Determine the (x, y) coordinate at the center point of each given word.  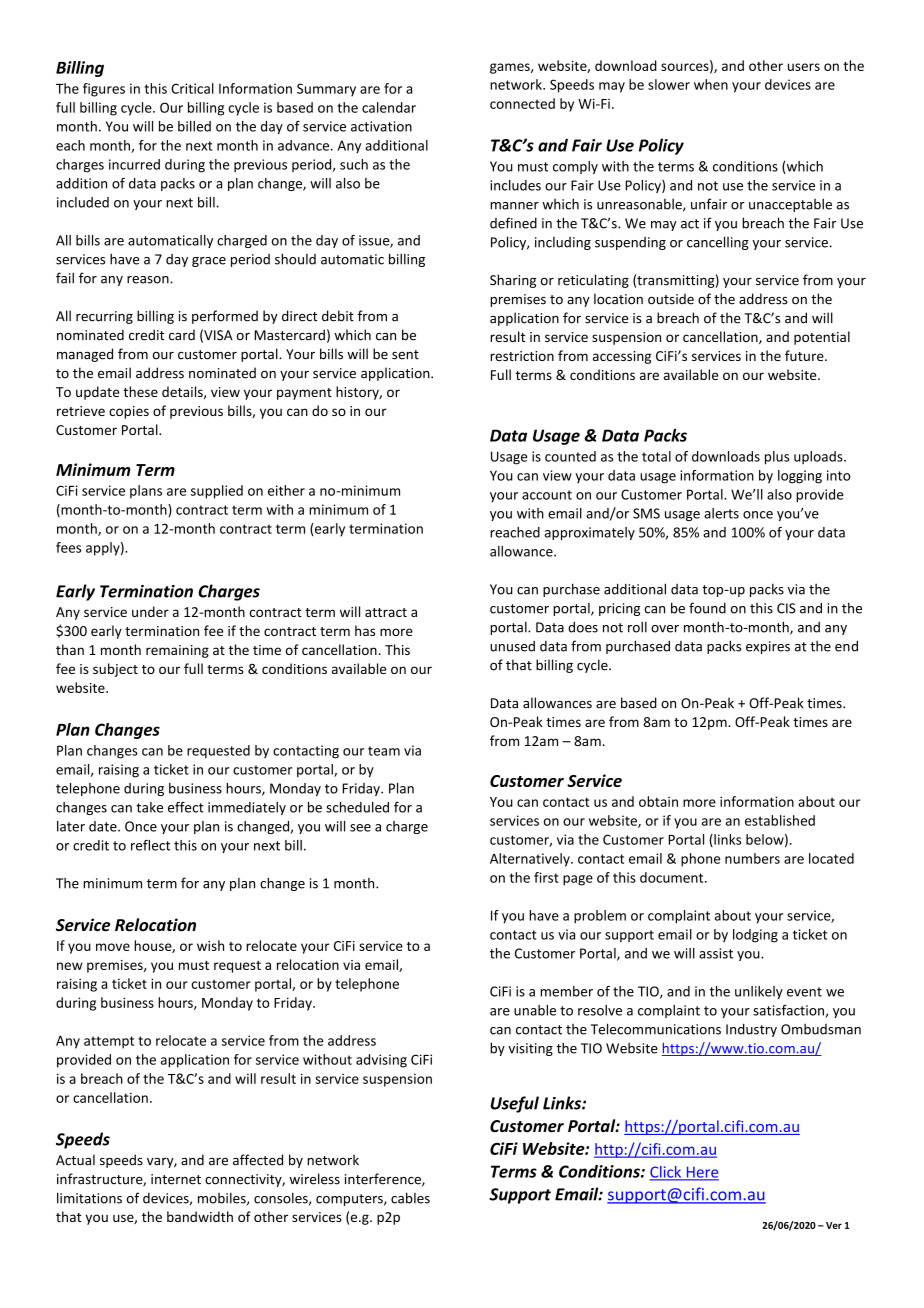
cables (410, 1198)
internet (176, 1179)
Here (701, 1173)
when (711, 84)
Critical (192, 88)
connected (522, 103)
